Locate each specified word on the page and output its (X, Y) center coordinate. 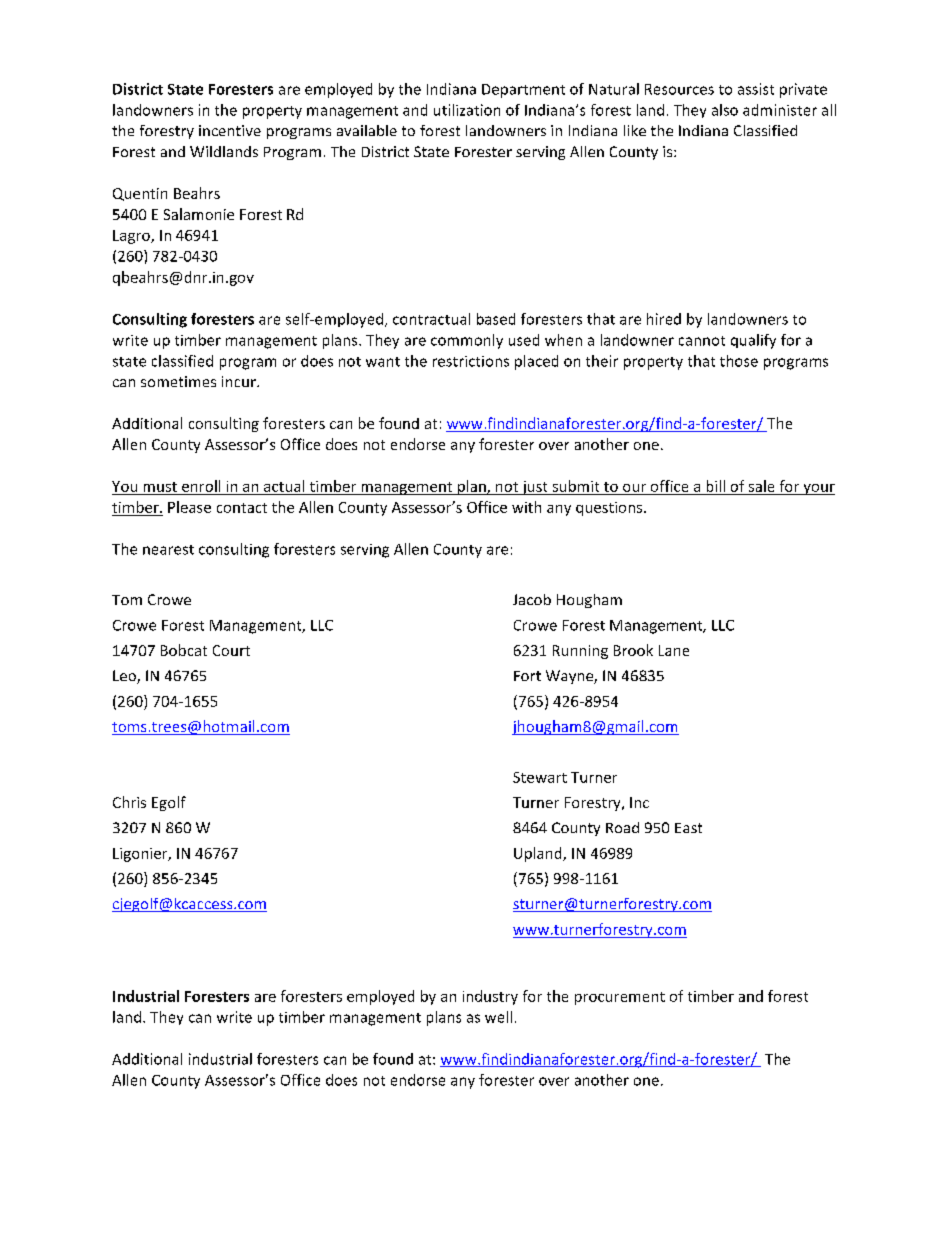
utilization (467, 110)
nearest (168, 550)
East (688, 828)
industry (490, 997)
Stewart (540, 777)
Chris (129, 802)
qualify (753, 341)
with (526, 507)
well (498, 1017)
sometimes (178, 381)
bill (716, 486)
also (725, 110)
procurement (620, 998)
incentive (230, 130)
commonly (467, 341)
